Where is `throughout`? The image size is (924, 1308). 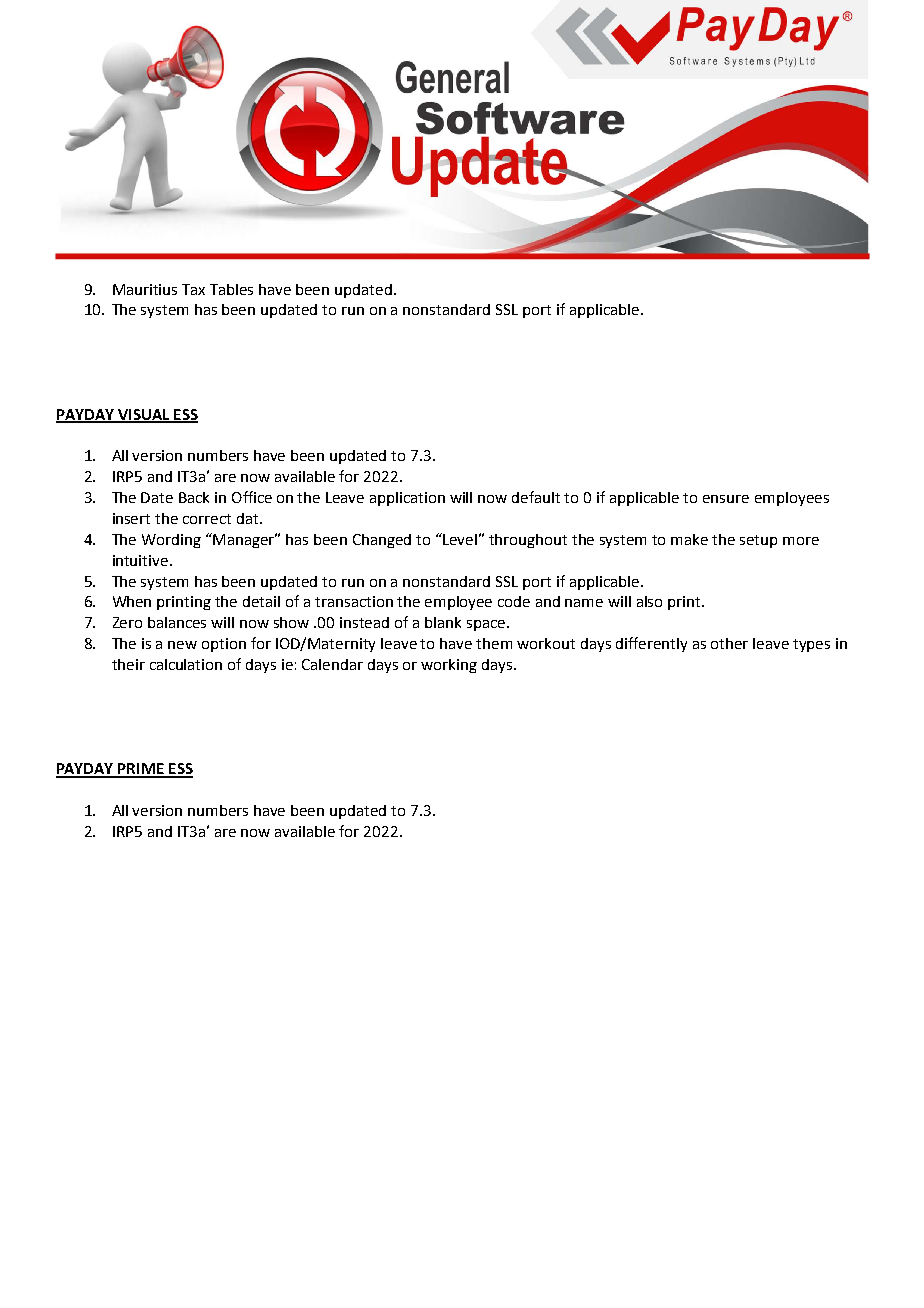
throughout is located at coordinates (528, 541).
